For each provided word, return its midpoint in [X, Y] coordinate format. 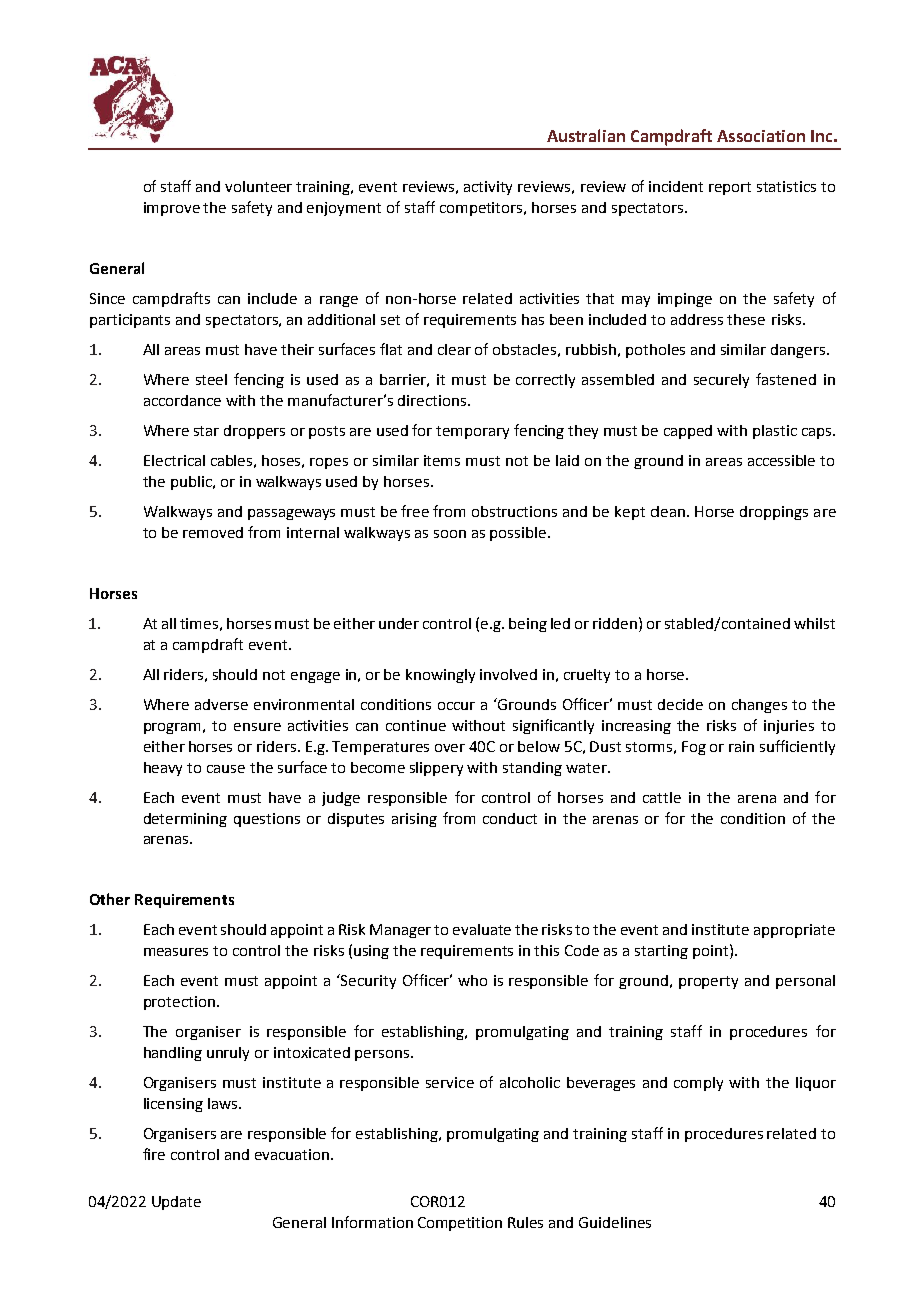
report [730, 188]
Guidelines [615, 1222]
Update [176, 1203]
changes [759, 706]
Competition [460, 1224]
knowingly [440, 676]
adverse [221, 704]
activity [488, 188]
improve [172, 209]
